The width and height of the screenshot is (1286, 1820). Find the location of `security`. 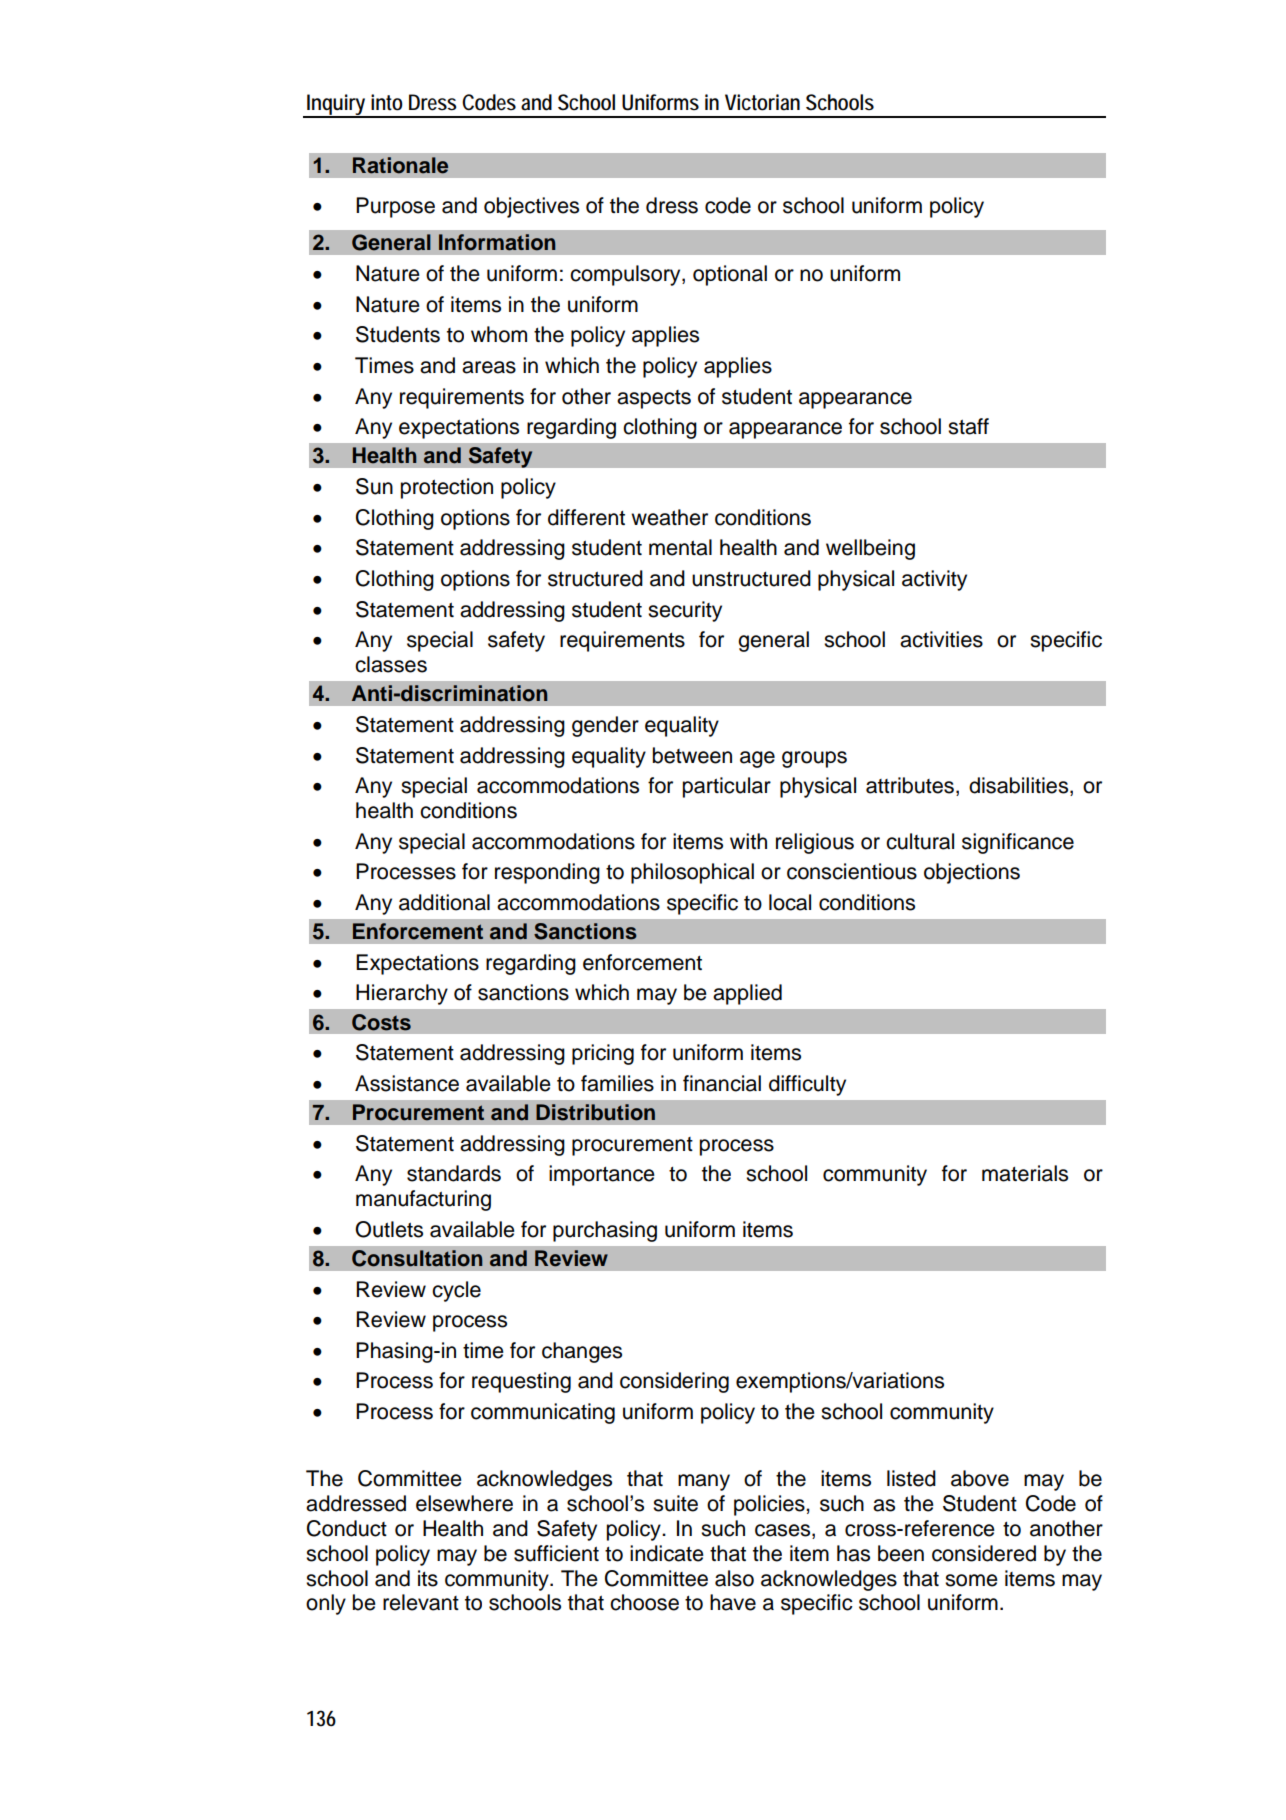

security is located at coordinates (685, 611).
